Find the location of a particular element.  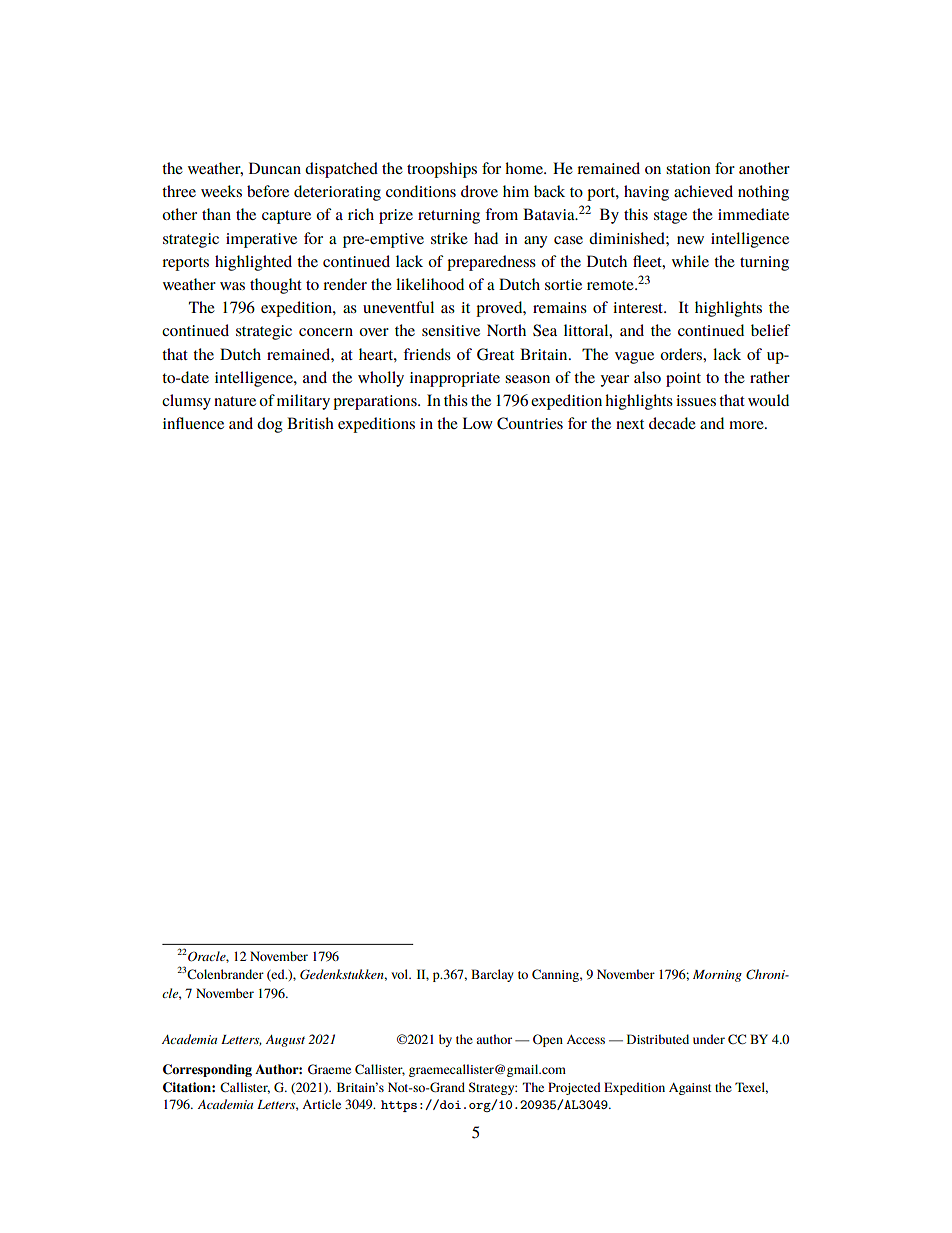

Against is located at coordinates (690, 1089).
